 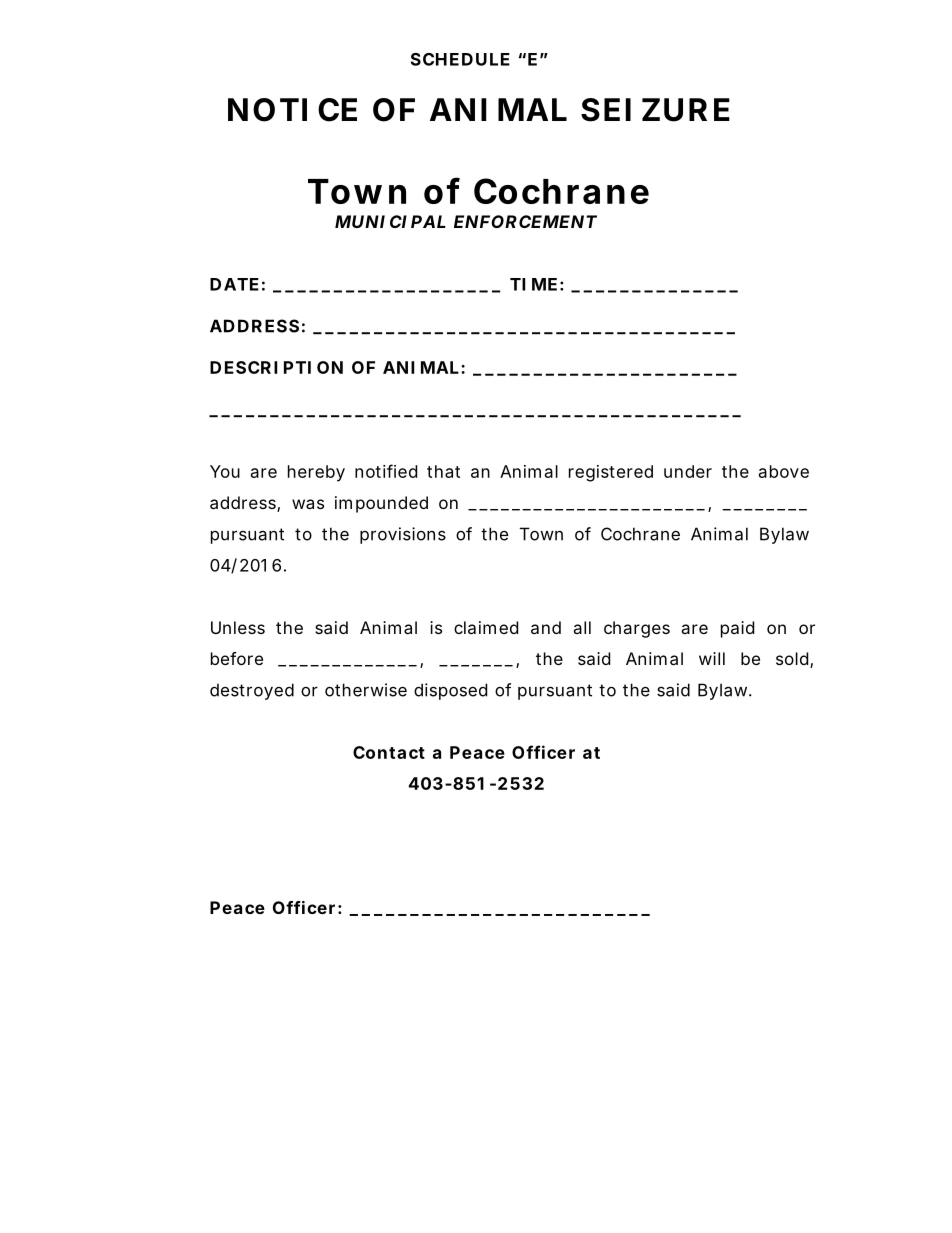 I want to click on was, so click(x=308, y=504).
